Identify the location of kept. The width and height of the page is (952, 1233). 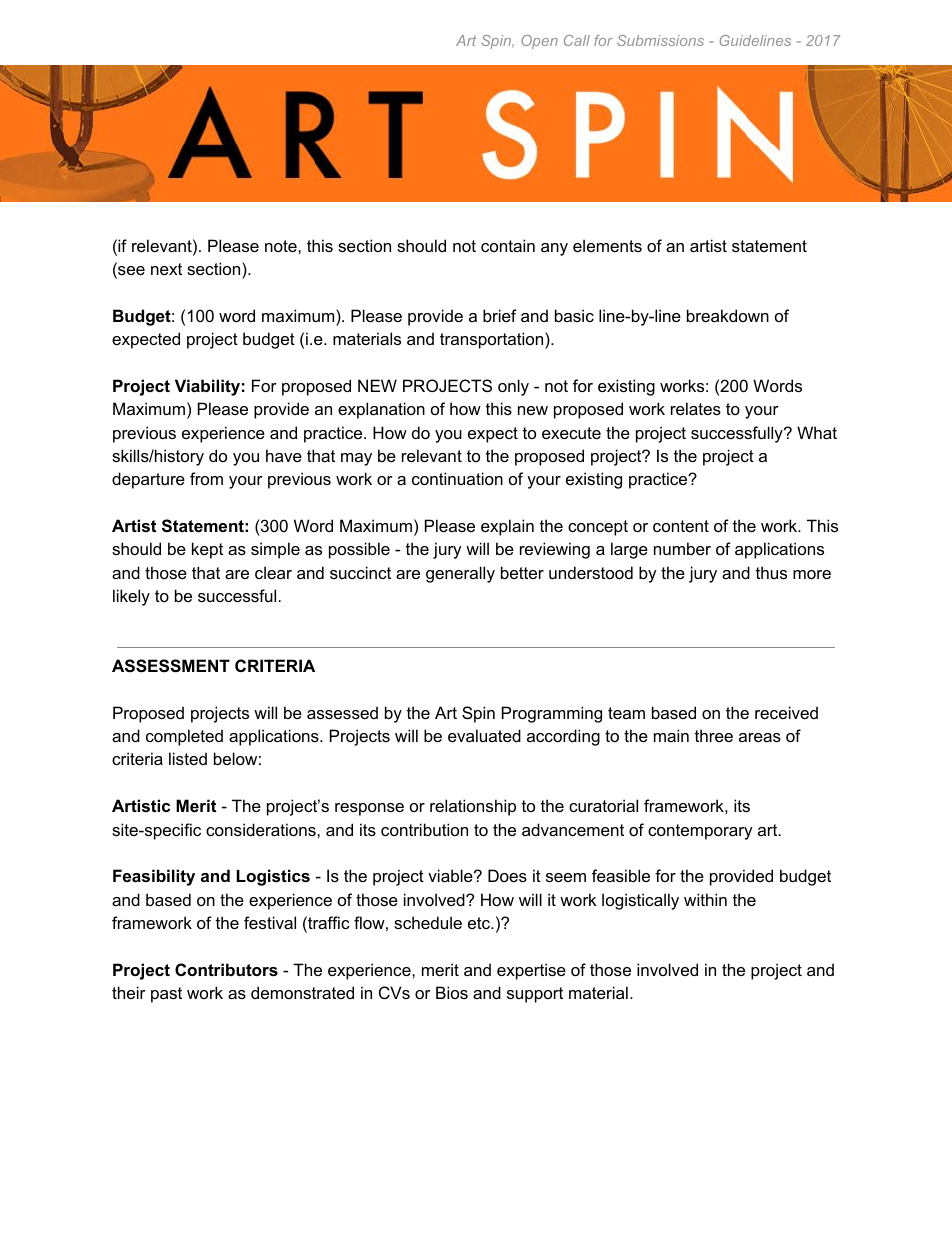
(207, 550).
